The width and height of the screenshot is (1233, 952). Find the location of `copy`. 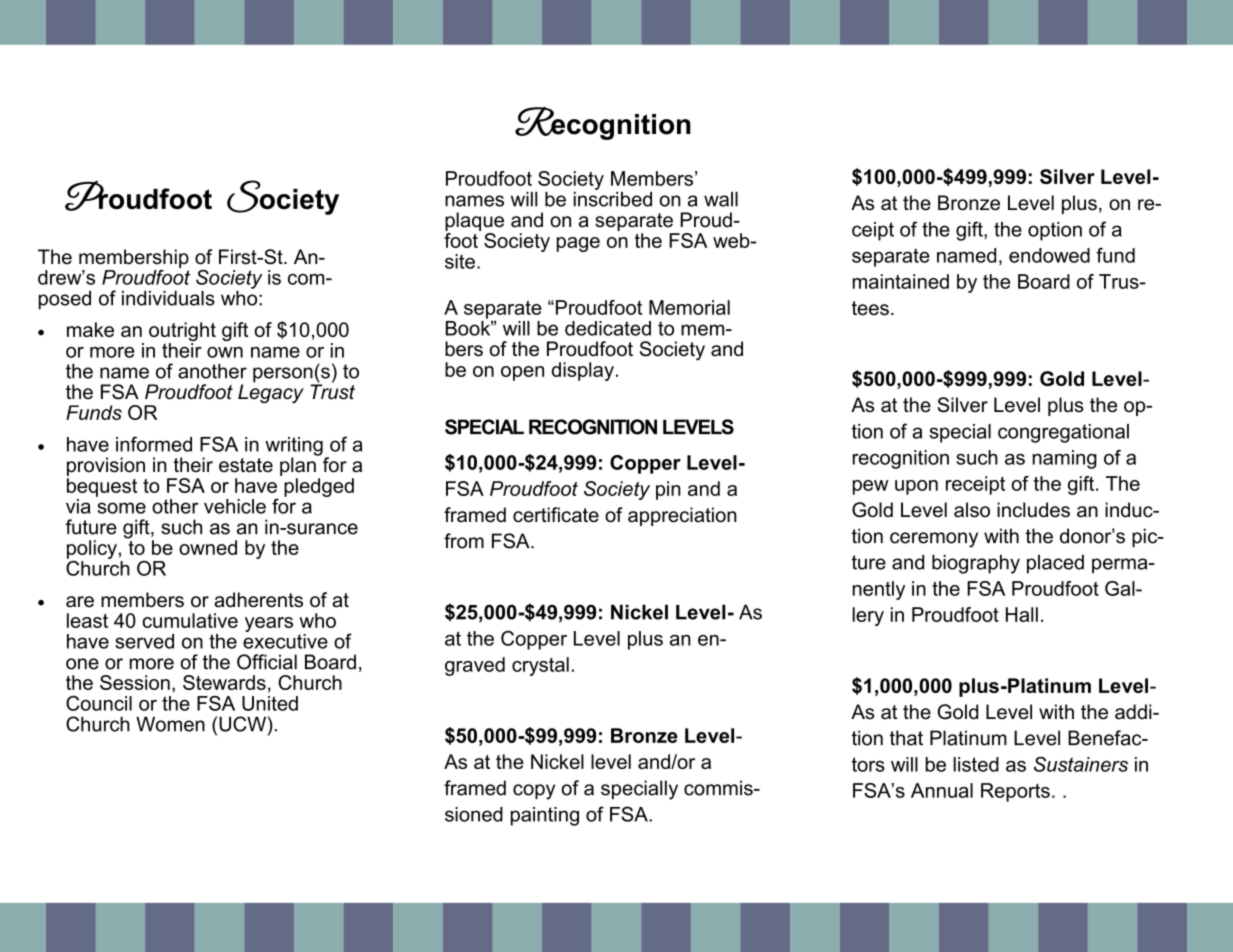

copy is located at coordinates (534, 792).
